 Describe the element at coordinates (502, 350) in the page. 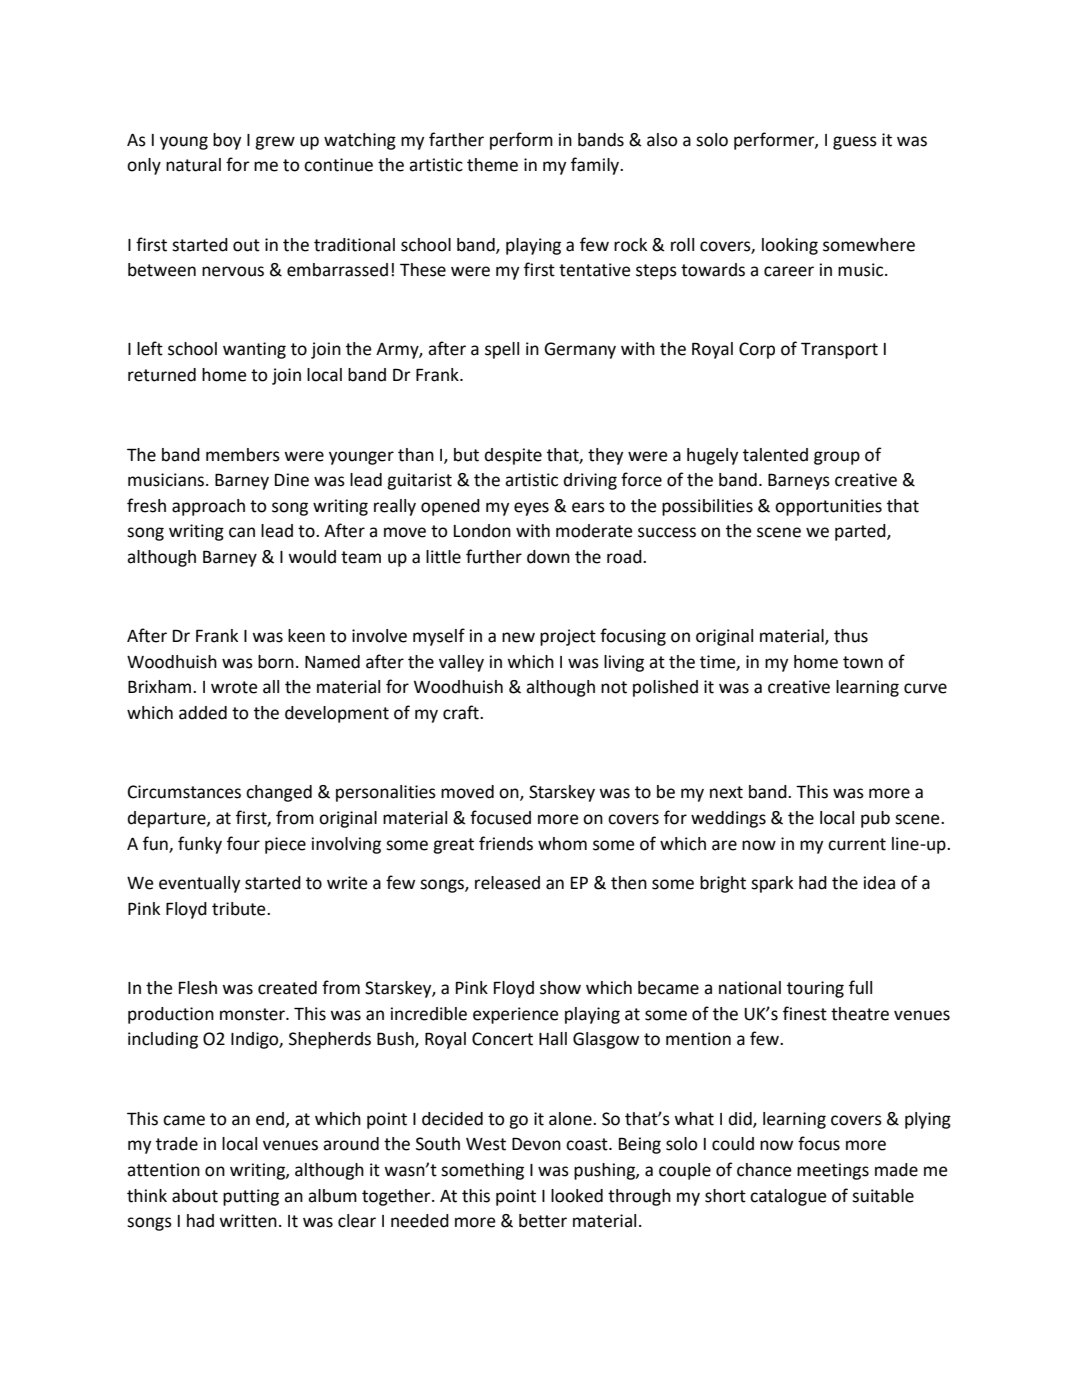

I see `spell` at that location.
